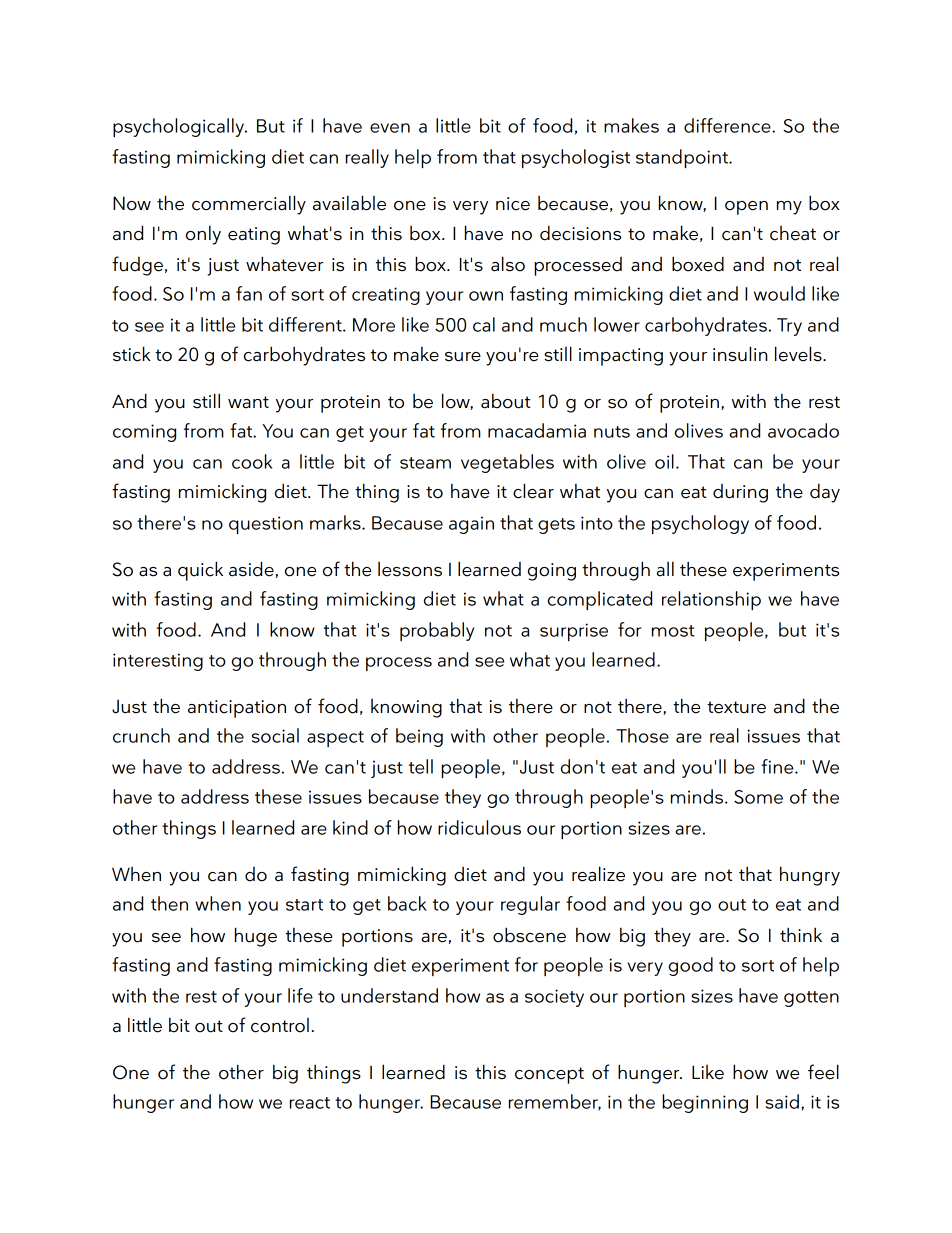 This screenshot has height=1233, width=952. I want to click on vegetables, so click(507, 463).
